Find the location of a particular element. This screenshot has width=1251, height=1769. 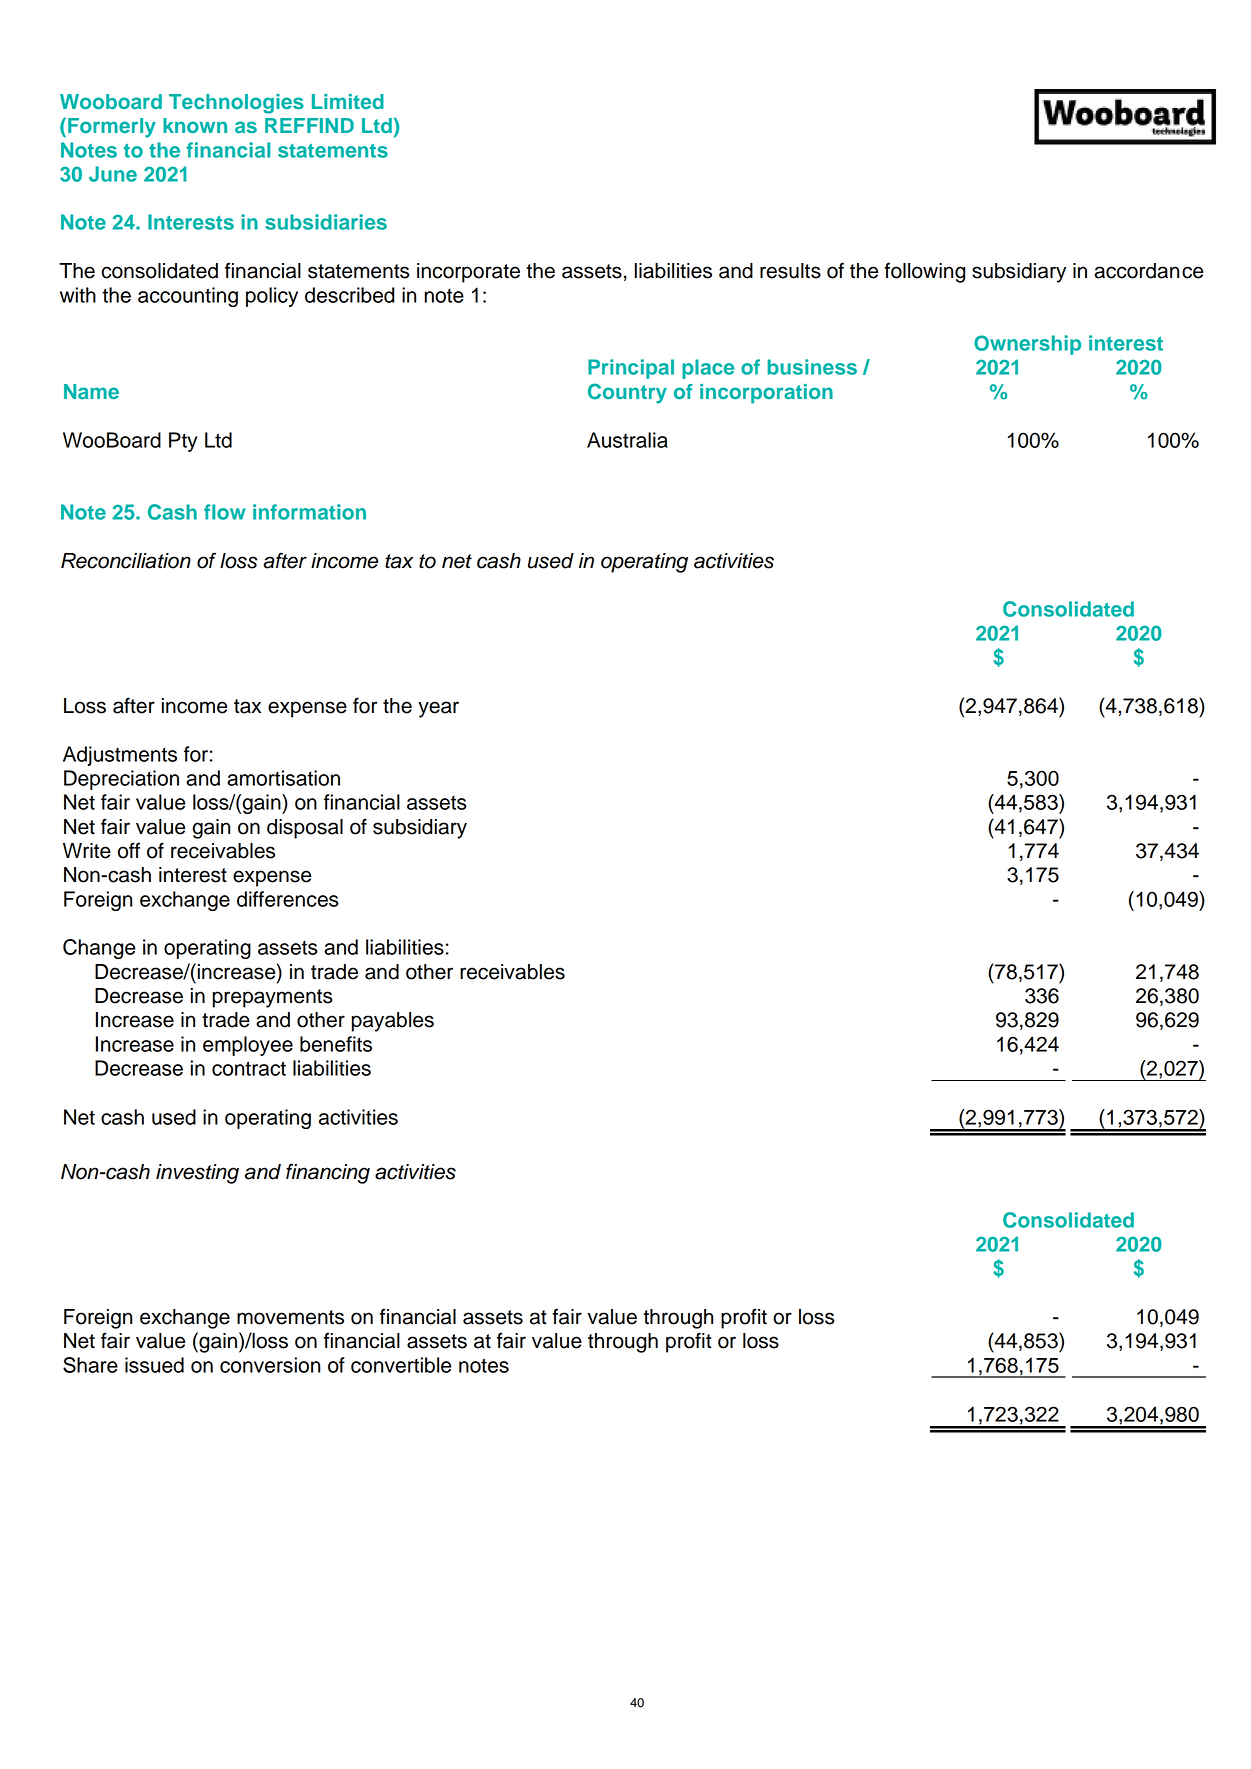

issued is located at coordinates (154, 1365).
